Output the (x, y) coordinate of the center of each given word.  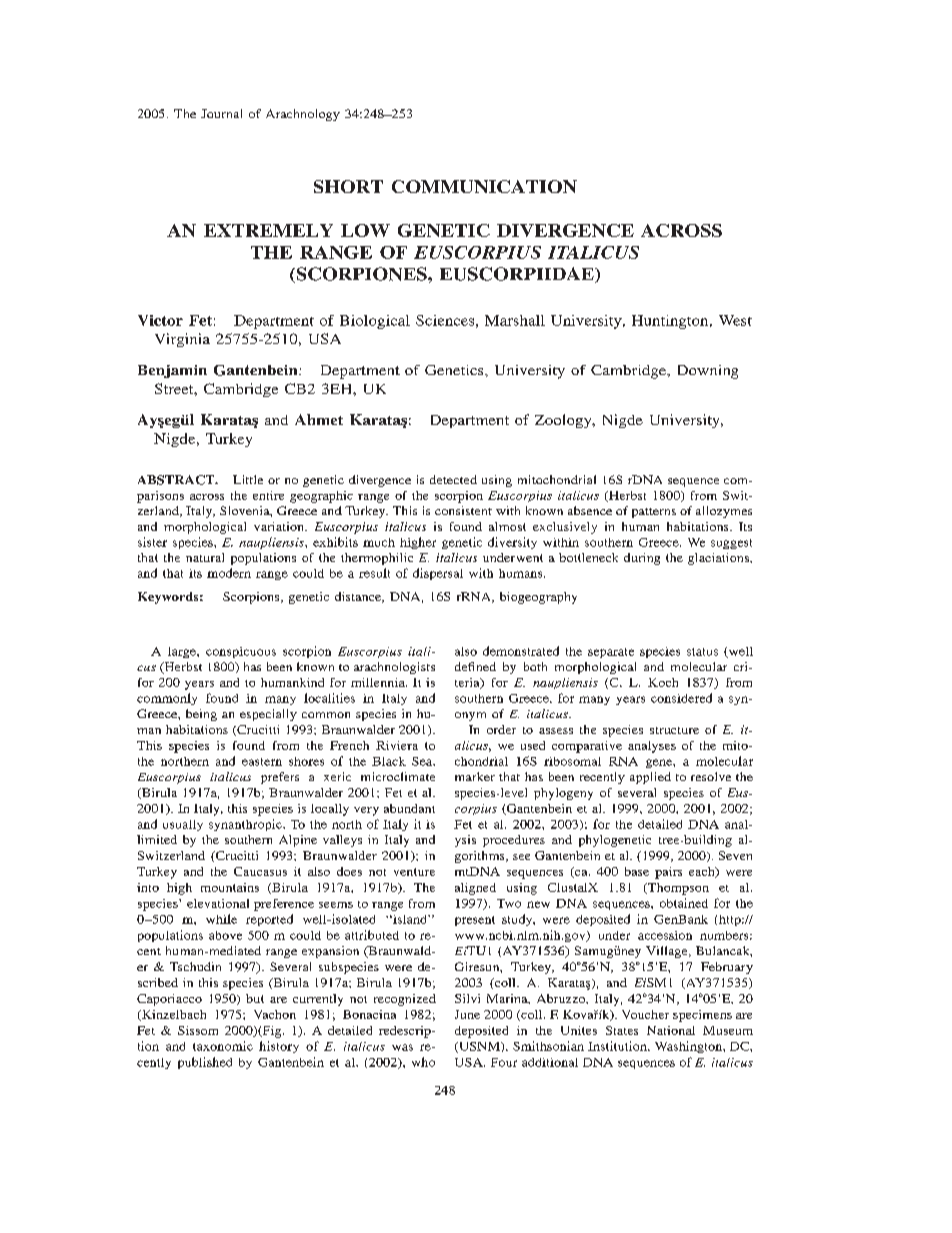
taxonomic (223, 1046)
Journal (221, 113)
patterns (654, 513)
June (467, 1014)
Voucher (645, 1014)
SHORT (348, 186)
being (201, 715)
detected (453, 479)
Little (248, 479)
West (735, 320)
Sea (423, 761)
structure (674, 730)
